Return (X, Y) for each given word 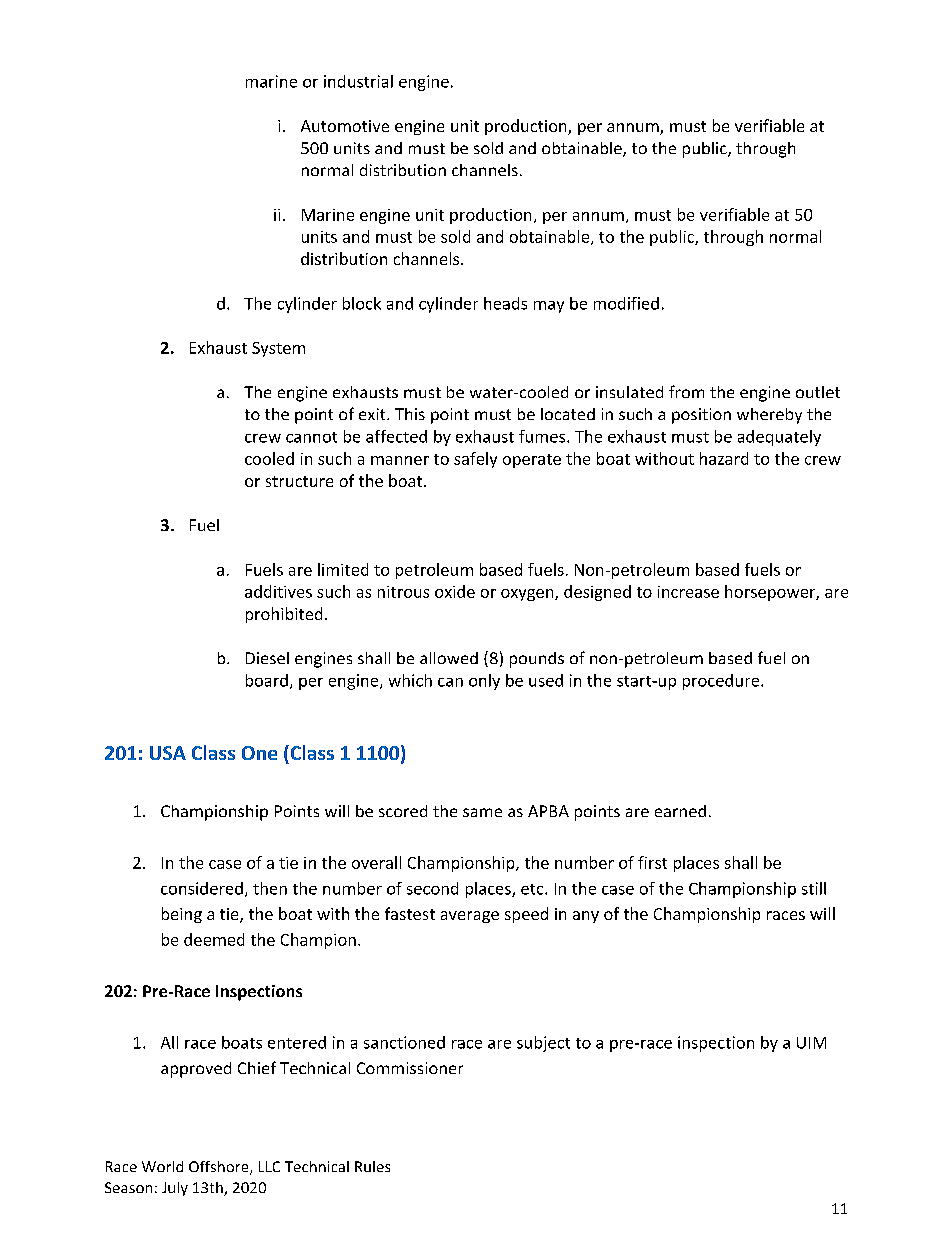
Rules (372, 1166)
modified (626, 303)
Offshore (220, 1168)
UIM (811, 1043)
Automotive (345, 126)
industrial (358, 81)
